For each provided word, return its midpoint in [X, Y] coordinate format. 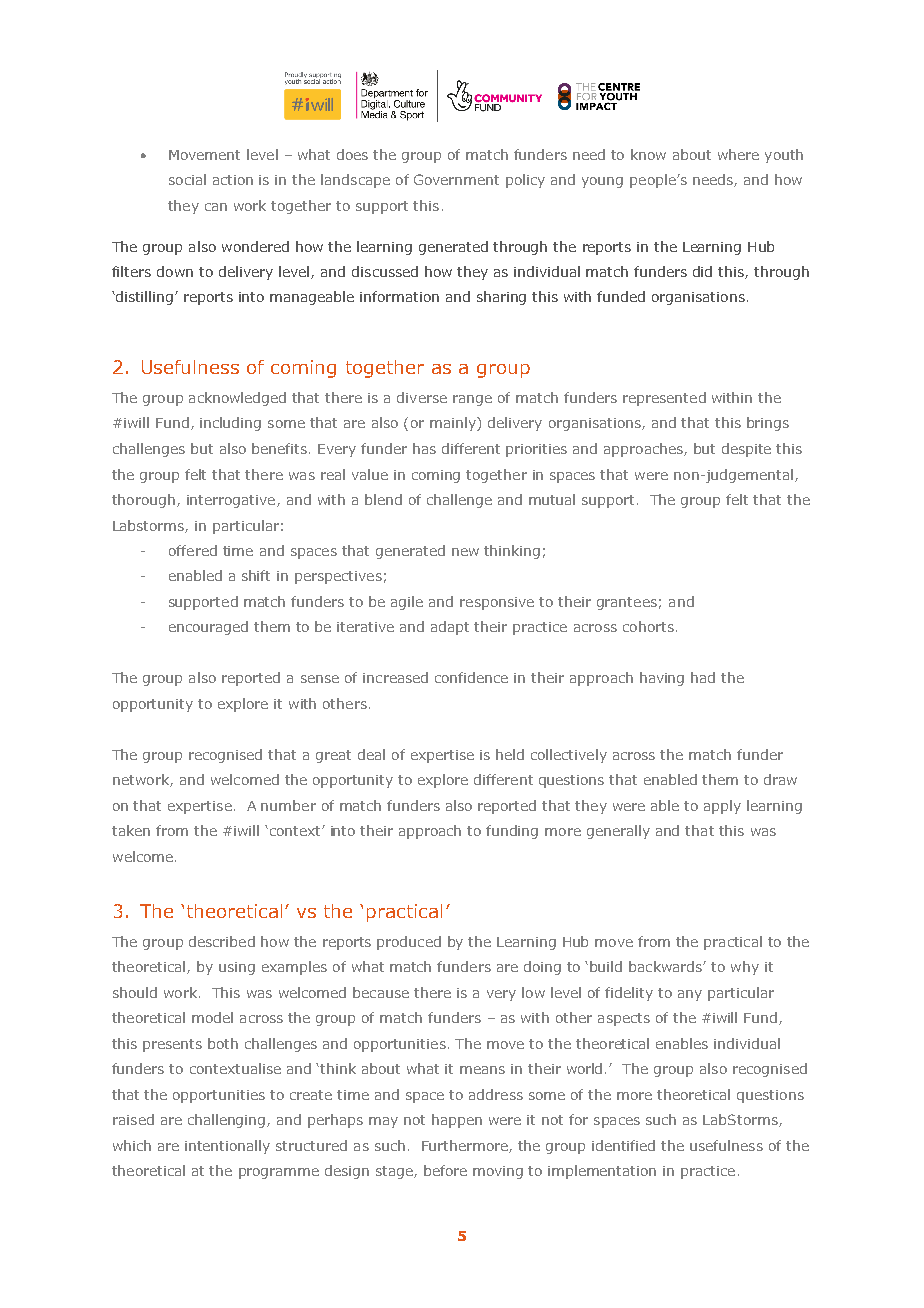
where [738, 154]
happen [457, 1121]
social [187, 179]
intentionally [227, 1147]
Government [456, 179]
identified [623, 1145]
